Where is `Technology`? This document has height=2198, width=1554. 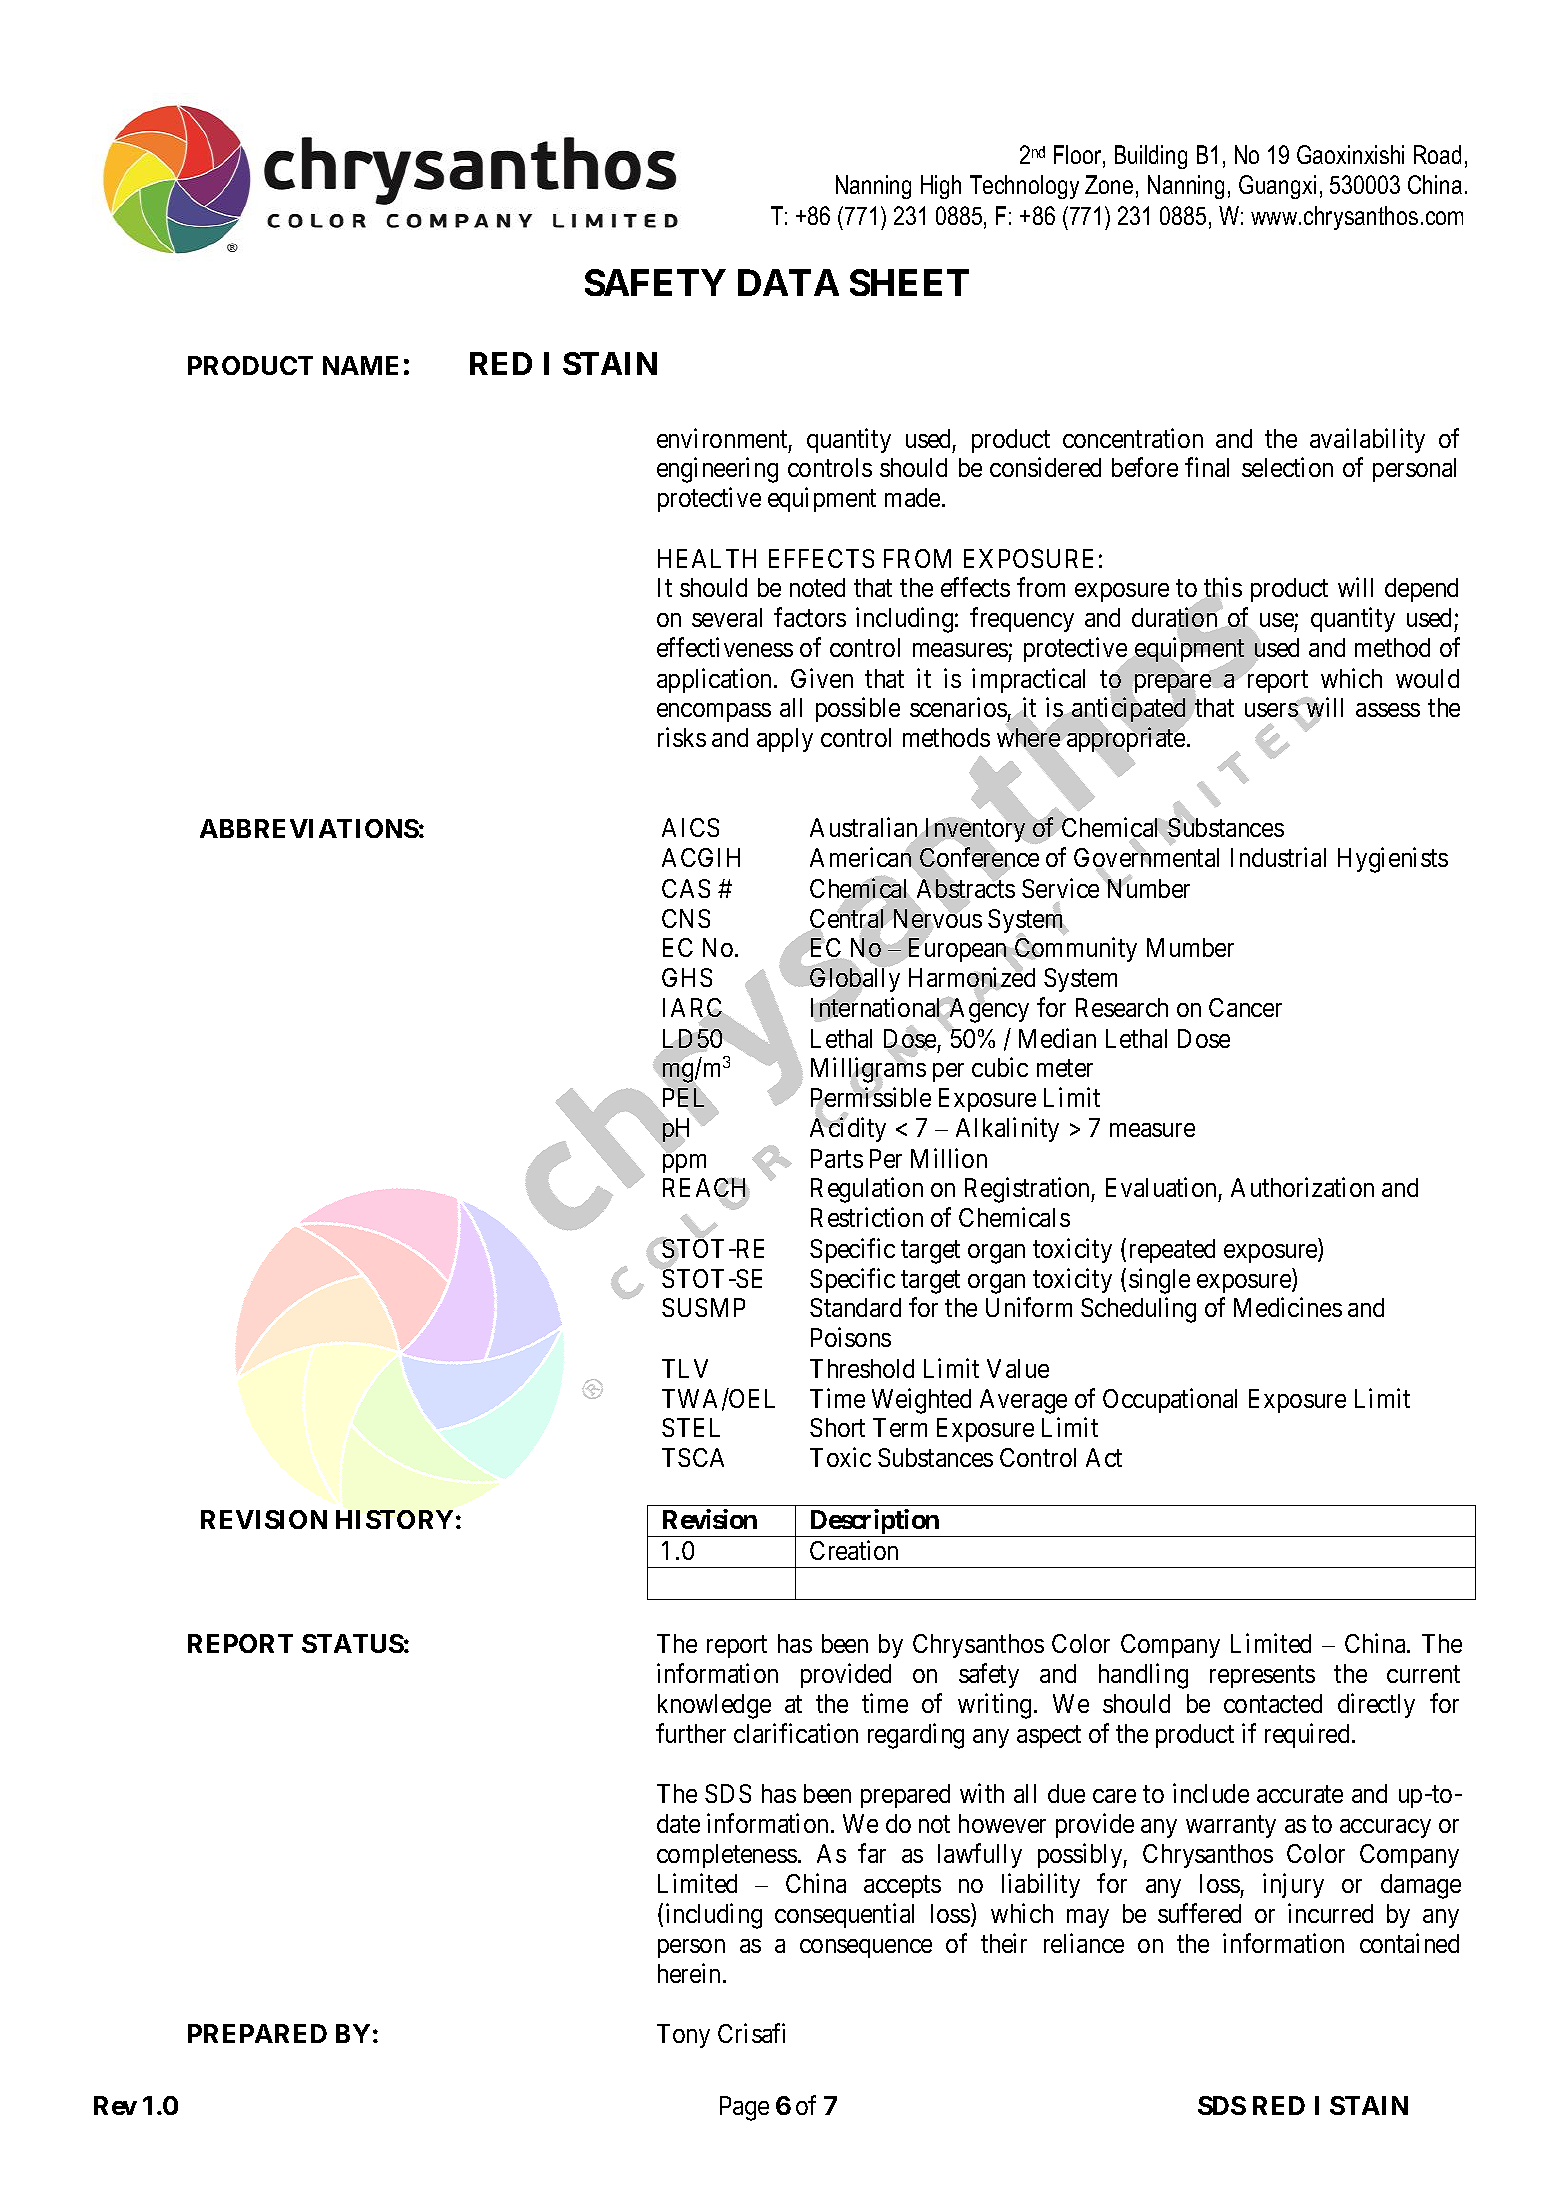
Technology is located at coordinates (1024, 187).
